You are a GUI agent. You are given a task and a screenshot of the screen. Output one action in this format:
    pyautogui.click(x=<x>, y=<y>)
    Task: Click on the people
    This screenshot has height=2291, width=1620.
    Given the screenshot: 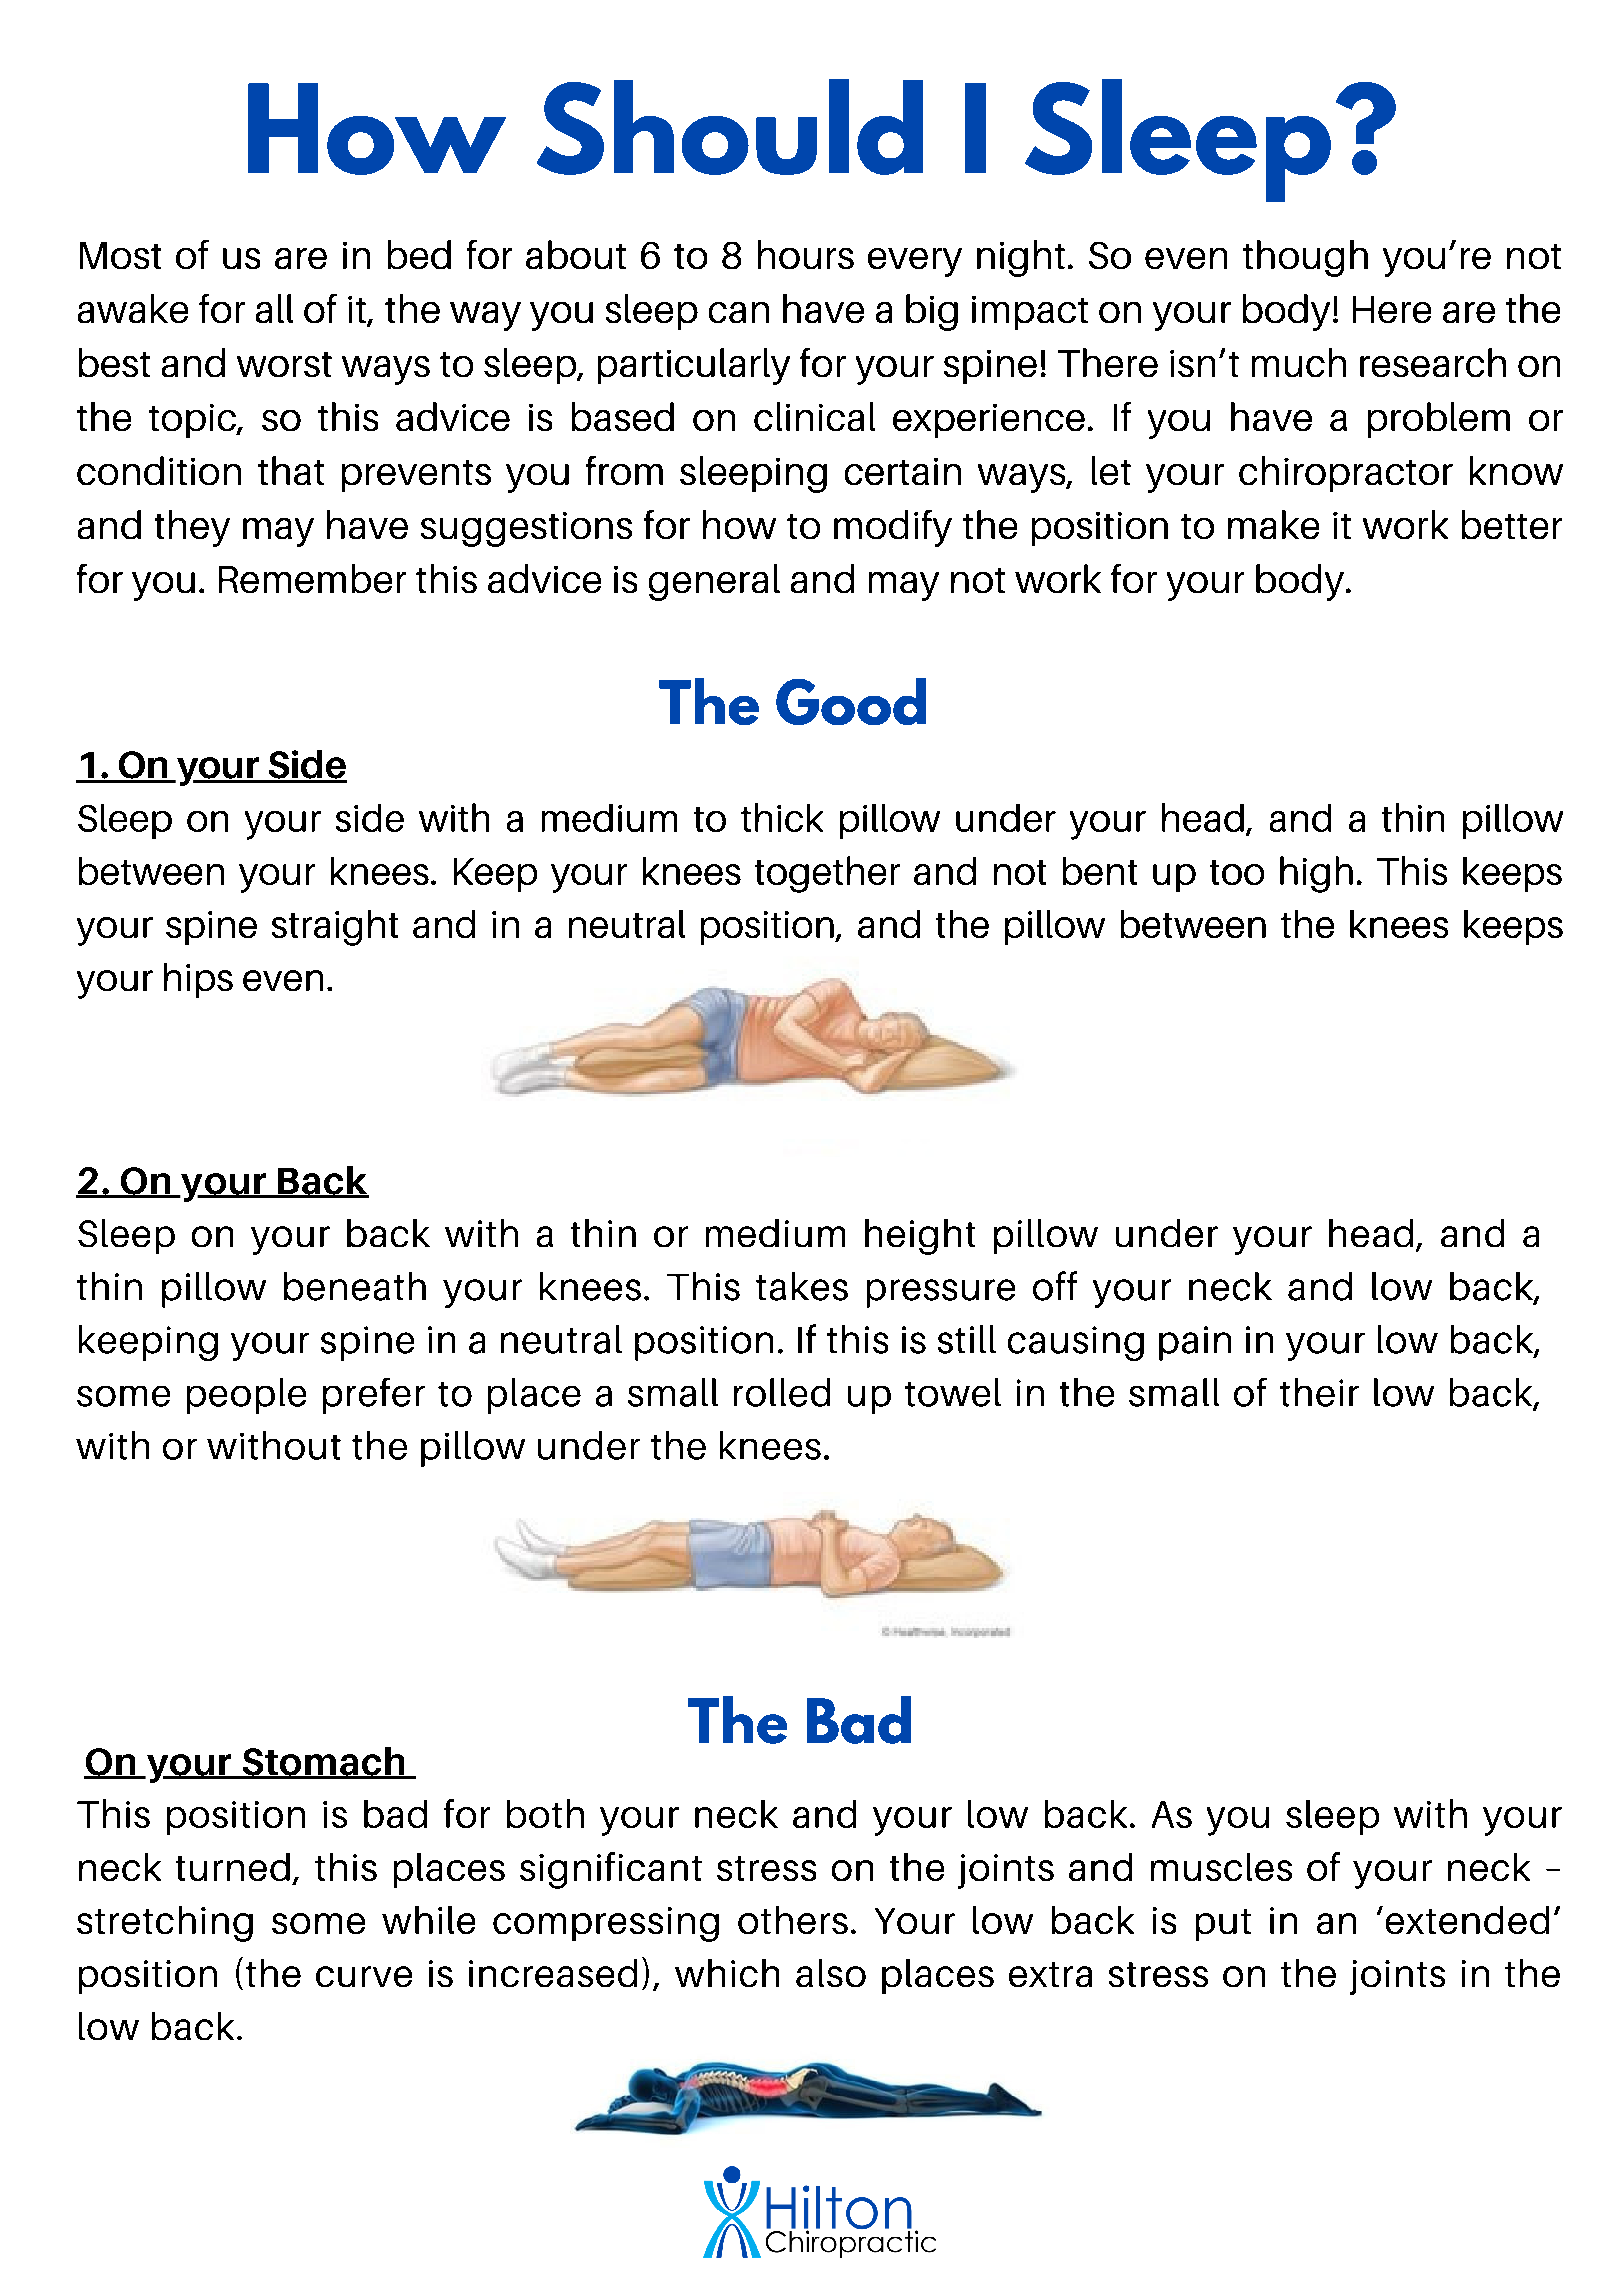 What is the action you would take?
    pyautogui.click(x=246, y=1396)
